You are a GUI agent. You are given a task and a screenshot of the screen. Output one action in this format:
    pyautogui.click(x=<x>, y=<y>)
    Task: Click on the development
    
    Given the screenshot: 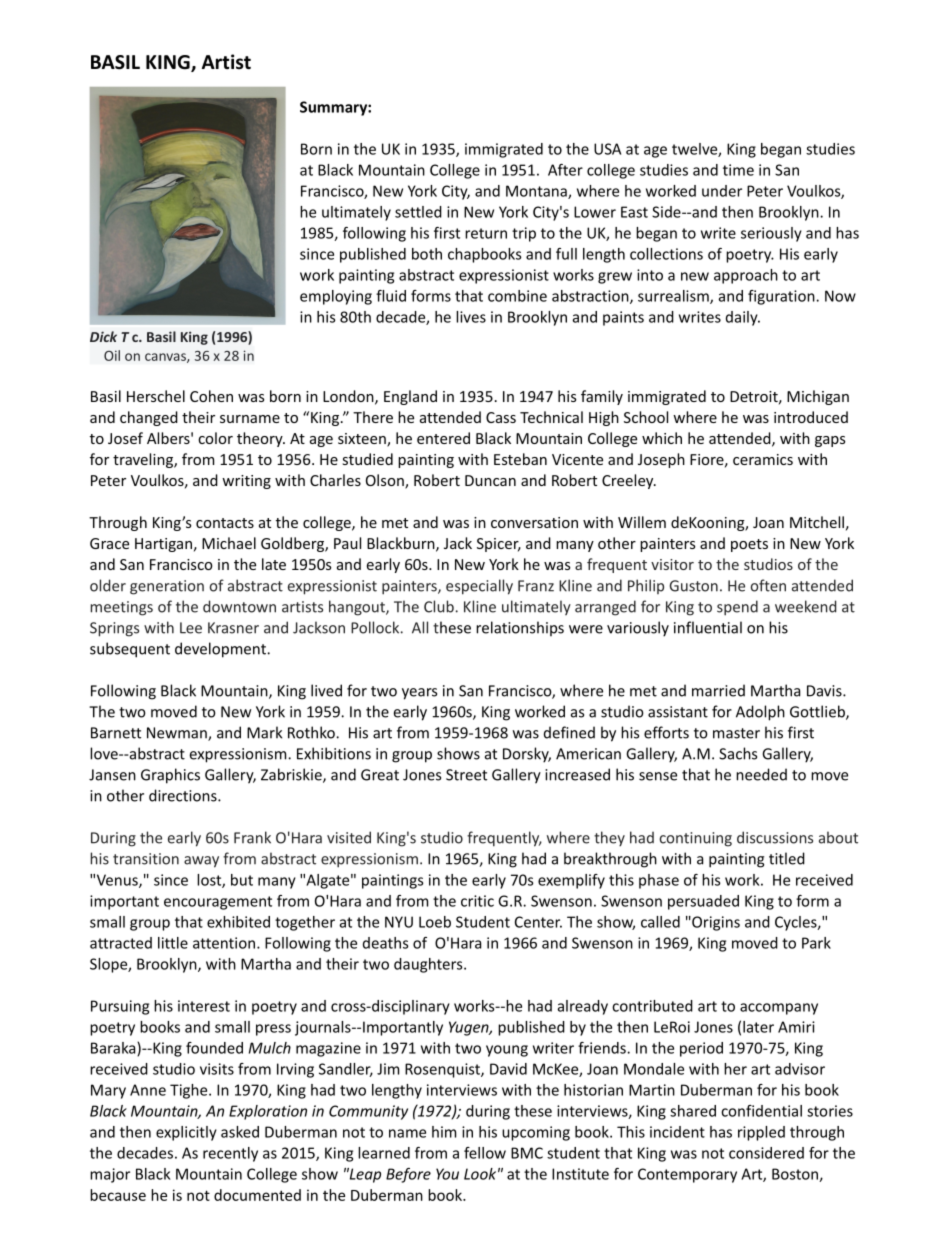 What is the action you would take?
    pyautogui.click(x=221, y=650)
